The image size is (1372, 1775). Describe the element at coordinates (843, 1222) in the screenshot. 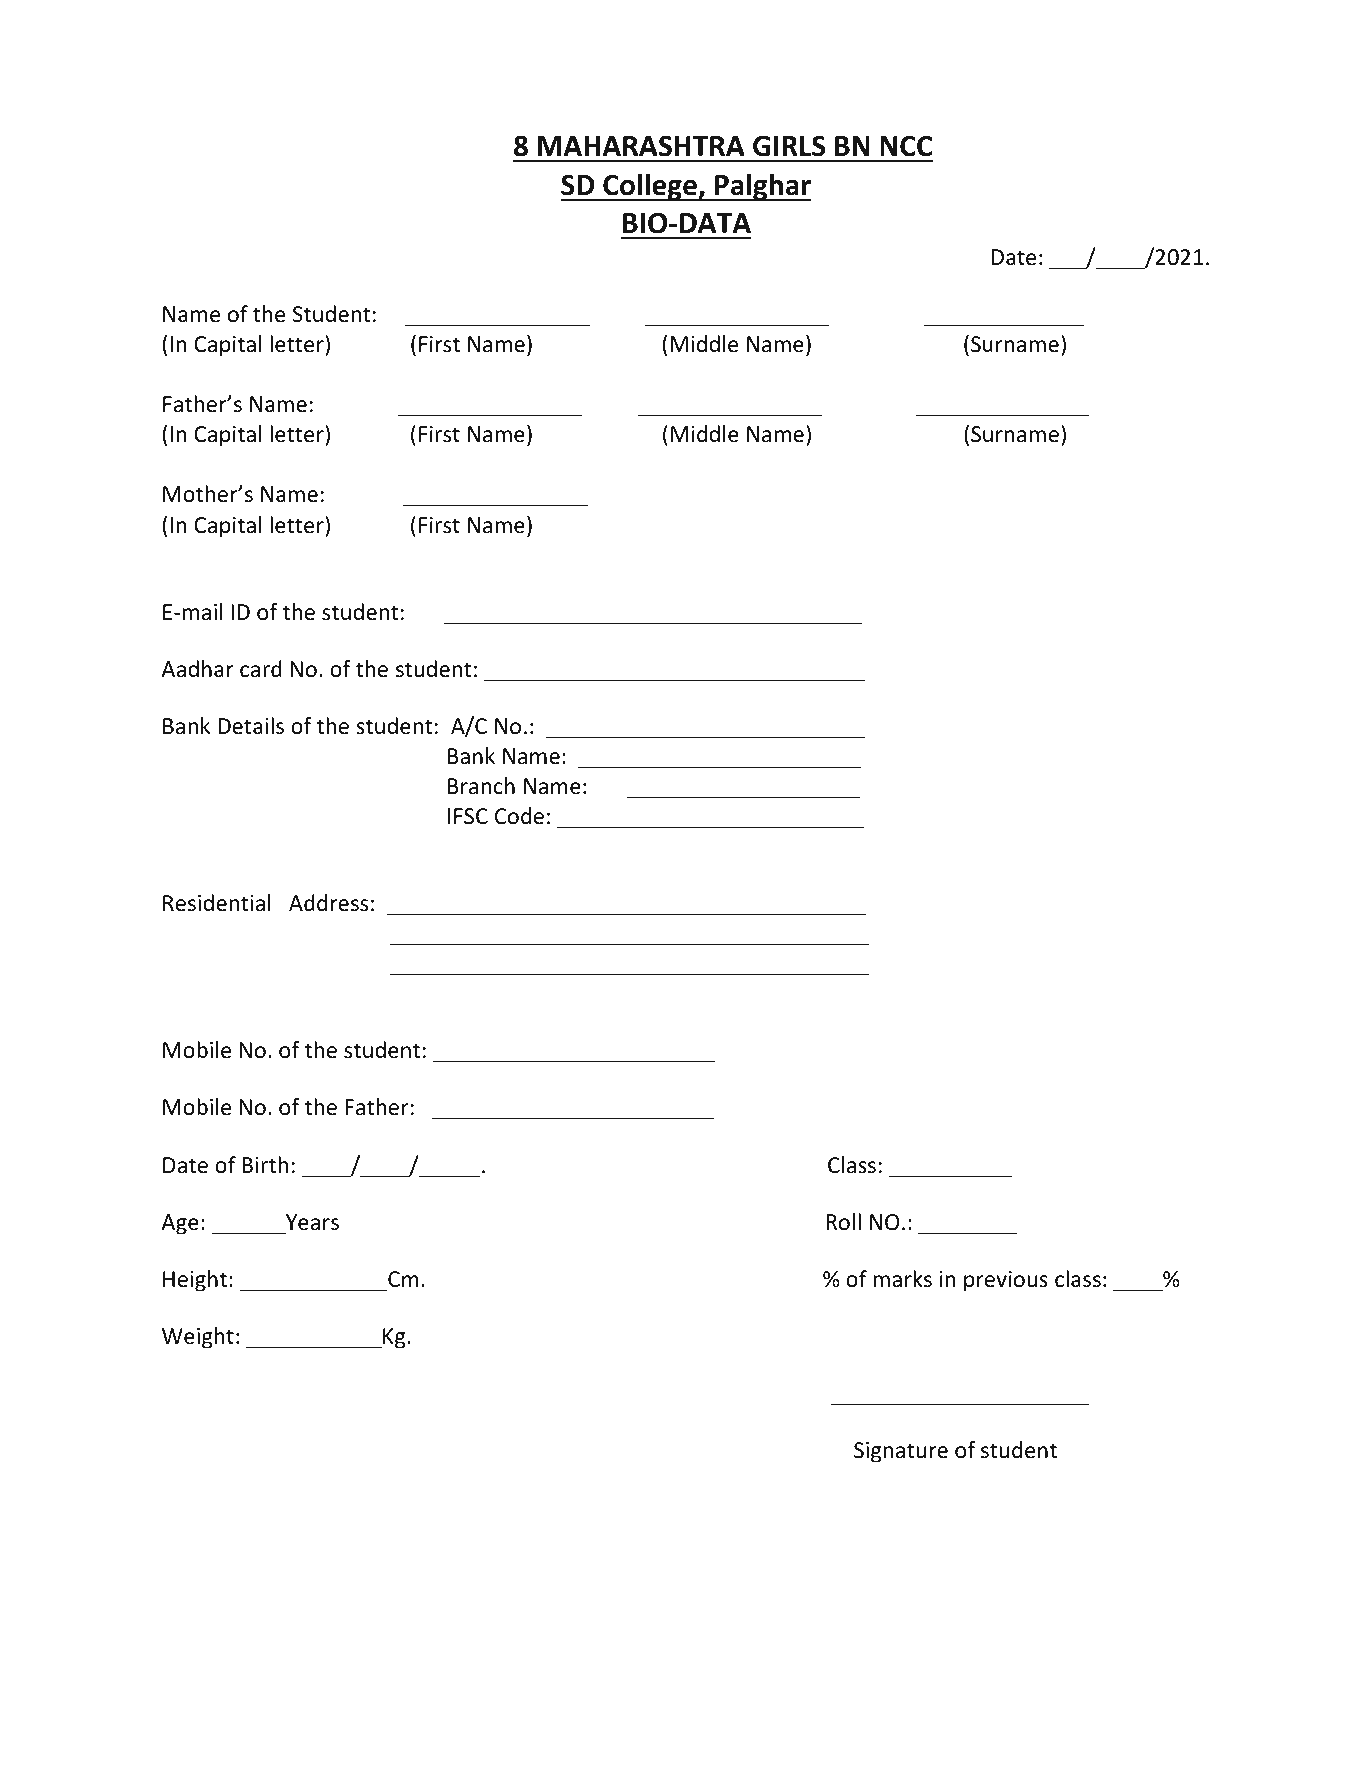

I see `Roll` at that location.
